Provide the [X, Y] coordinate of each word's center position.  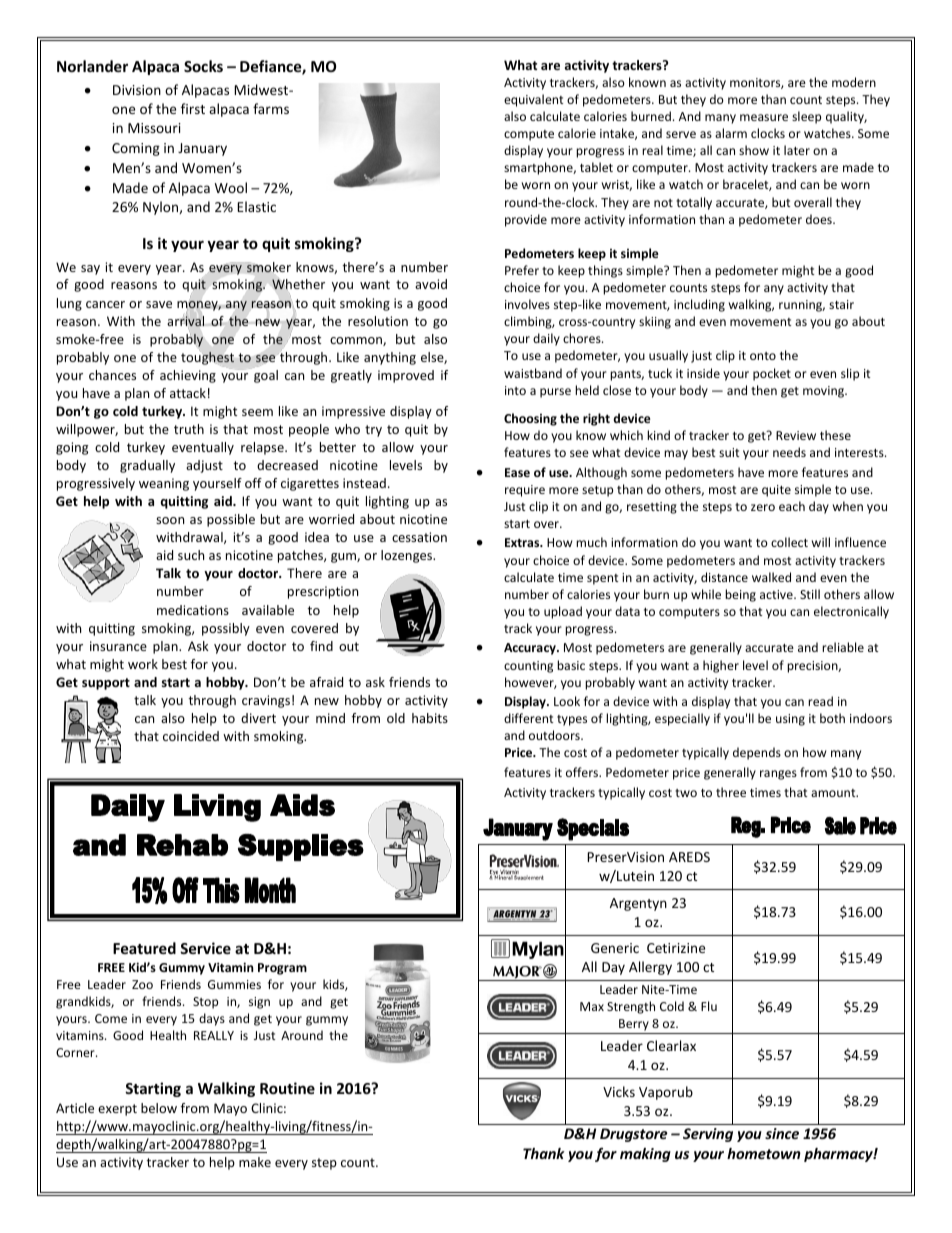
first [193, 108]
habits [430, 718]
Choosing [530, 419]
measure [764, 117]
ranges [778, 775]
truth [189, 429]
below [159, 1108]
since [782, 1133]
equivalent [534, 100]
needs [789, 452]
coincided [191, 736]
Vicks [619, 1091]
